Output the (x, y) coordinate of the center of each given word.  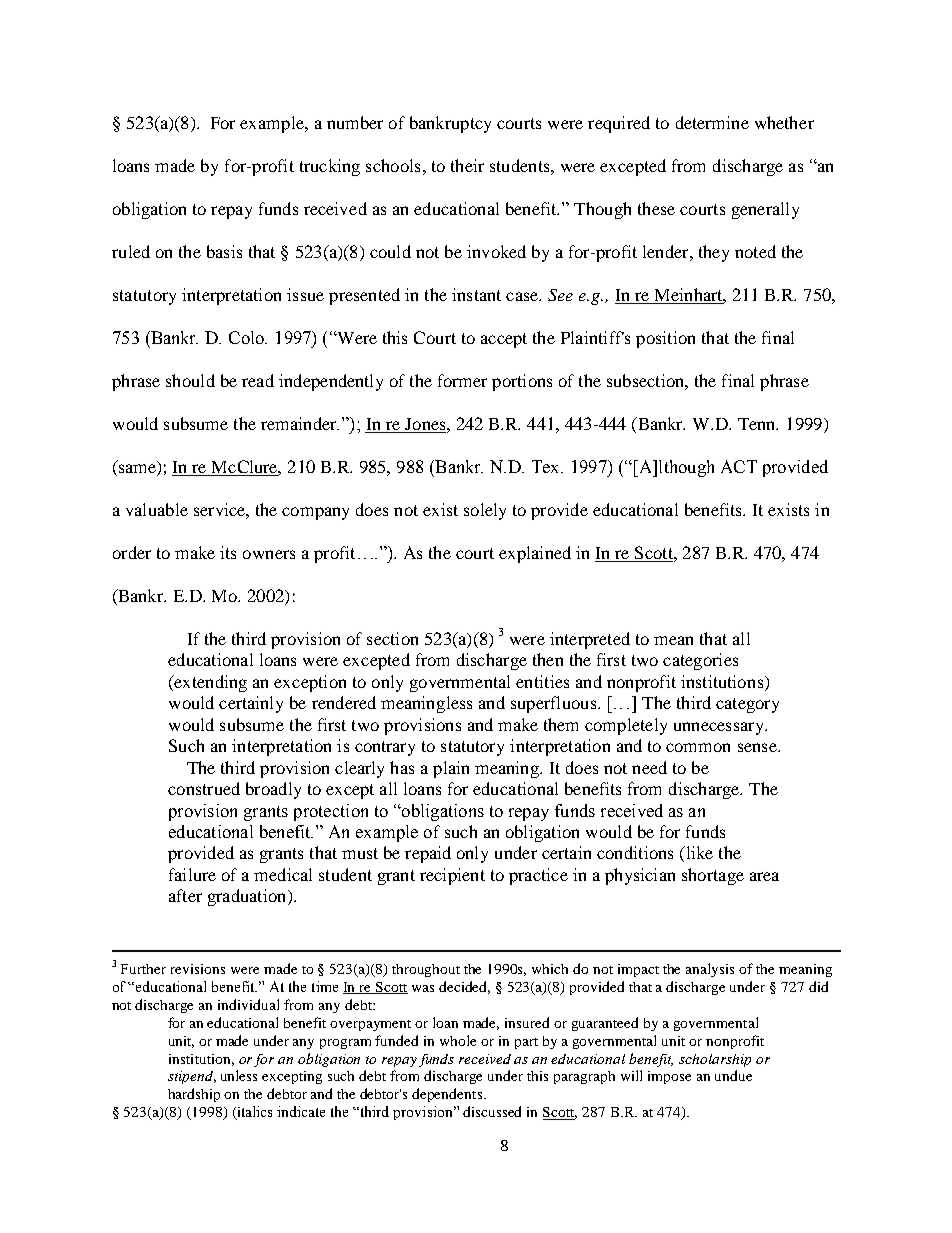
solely (485, 511)
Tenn (758, 424)
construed (204, 788)
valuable (157, 509)
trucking (330, 167)
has (402, 767)
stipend (192, 1077)
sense (758, 747)
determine (712, 122)
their (467, 165)
